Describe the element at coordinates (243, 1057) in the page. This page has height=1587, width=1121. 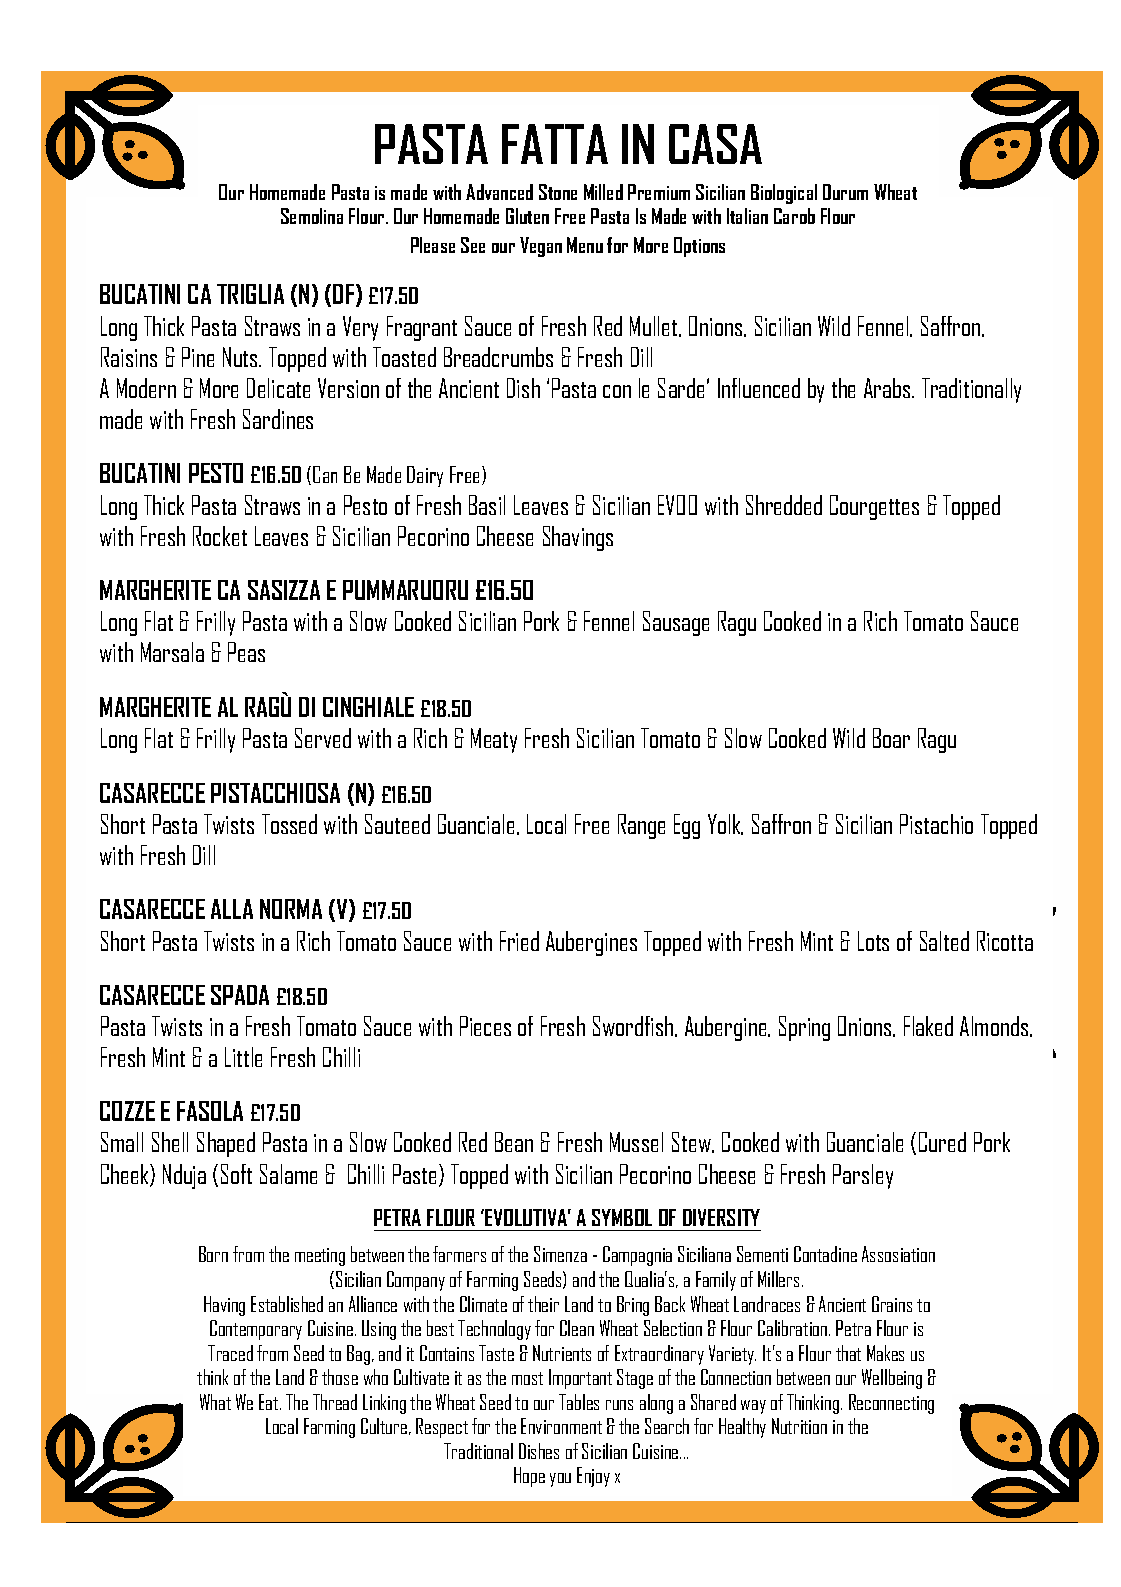
I see `Little` at that location.
